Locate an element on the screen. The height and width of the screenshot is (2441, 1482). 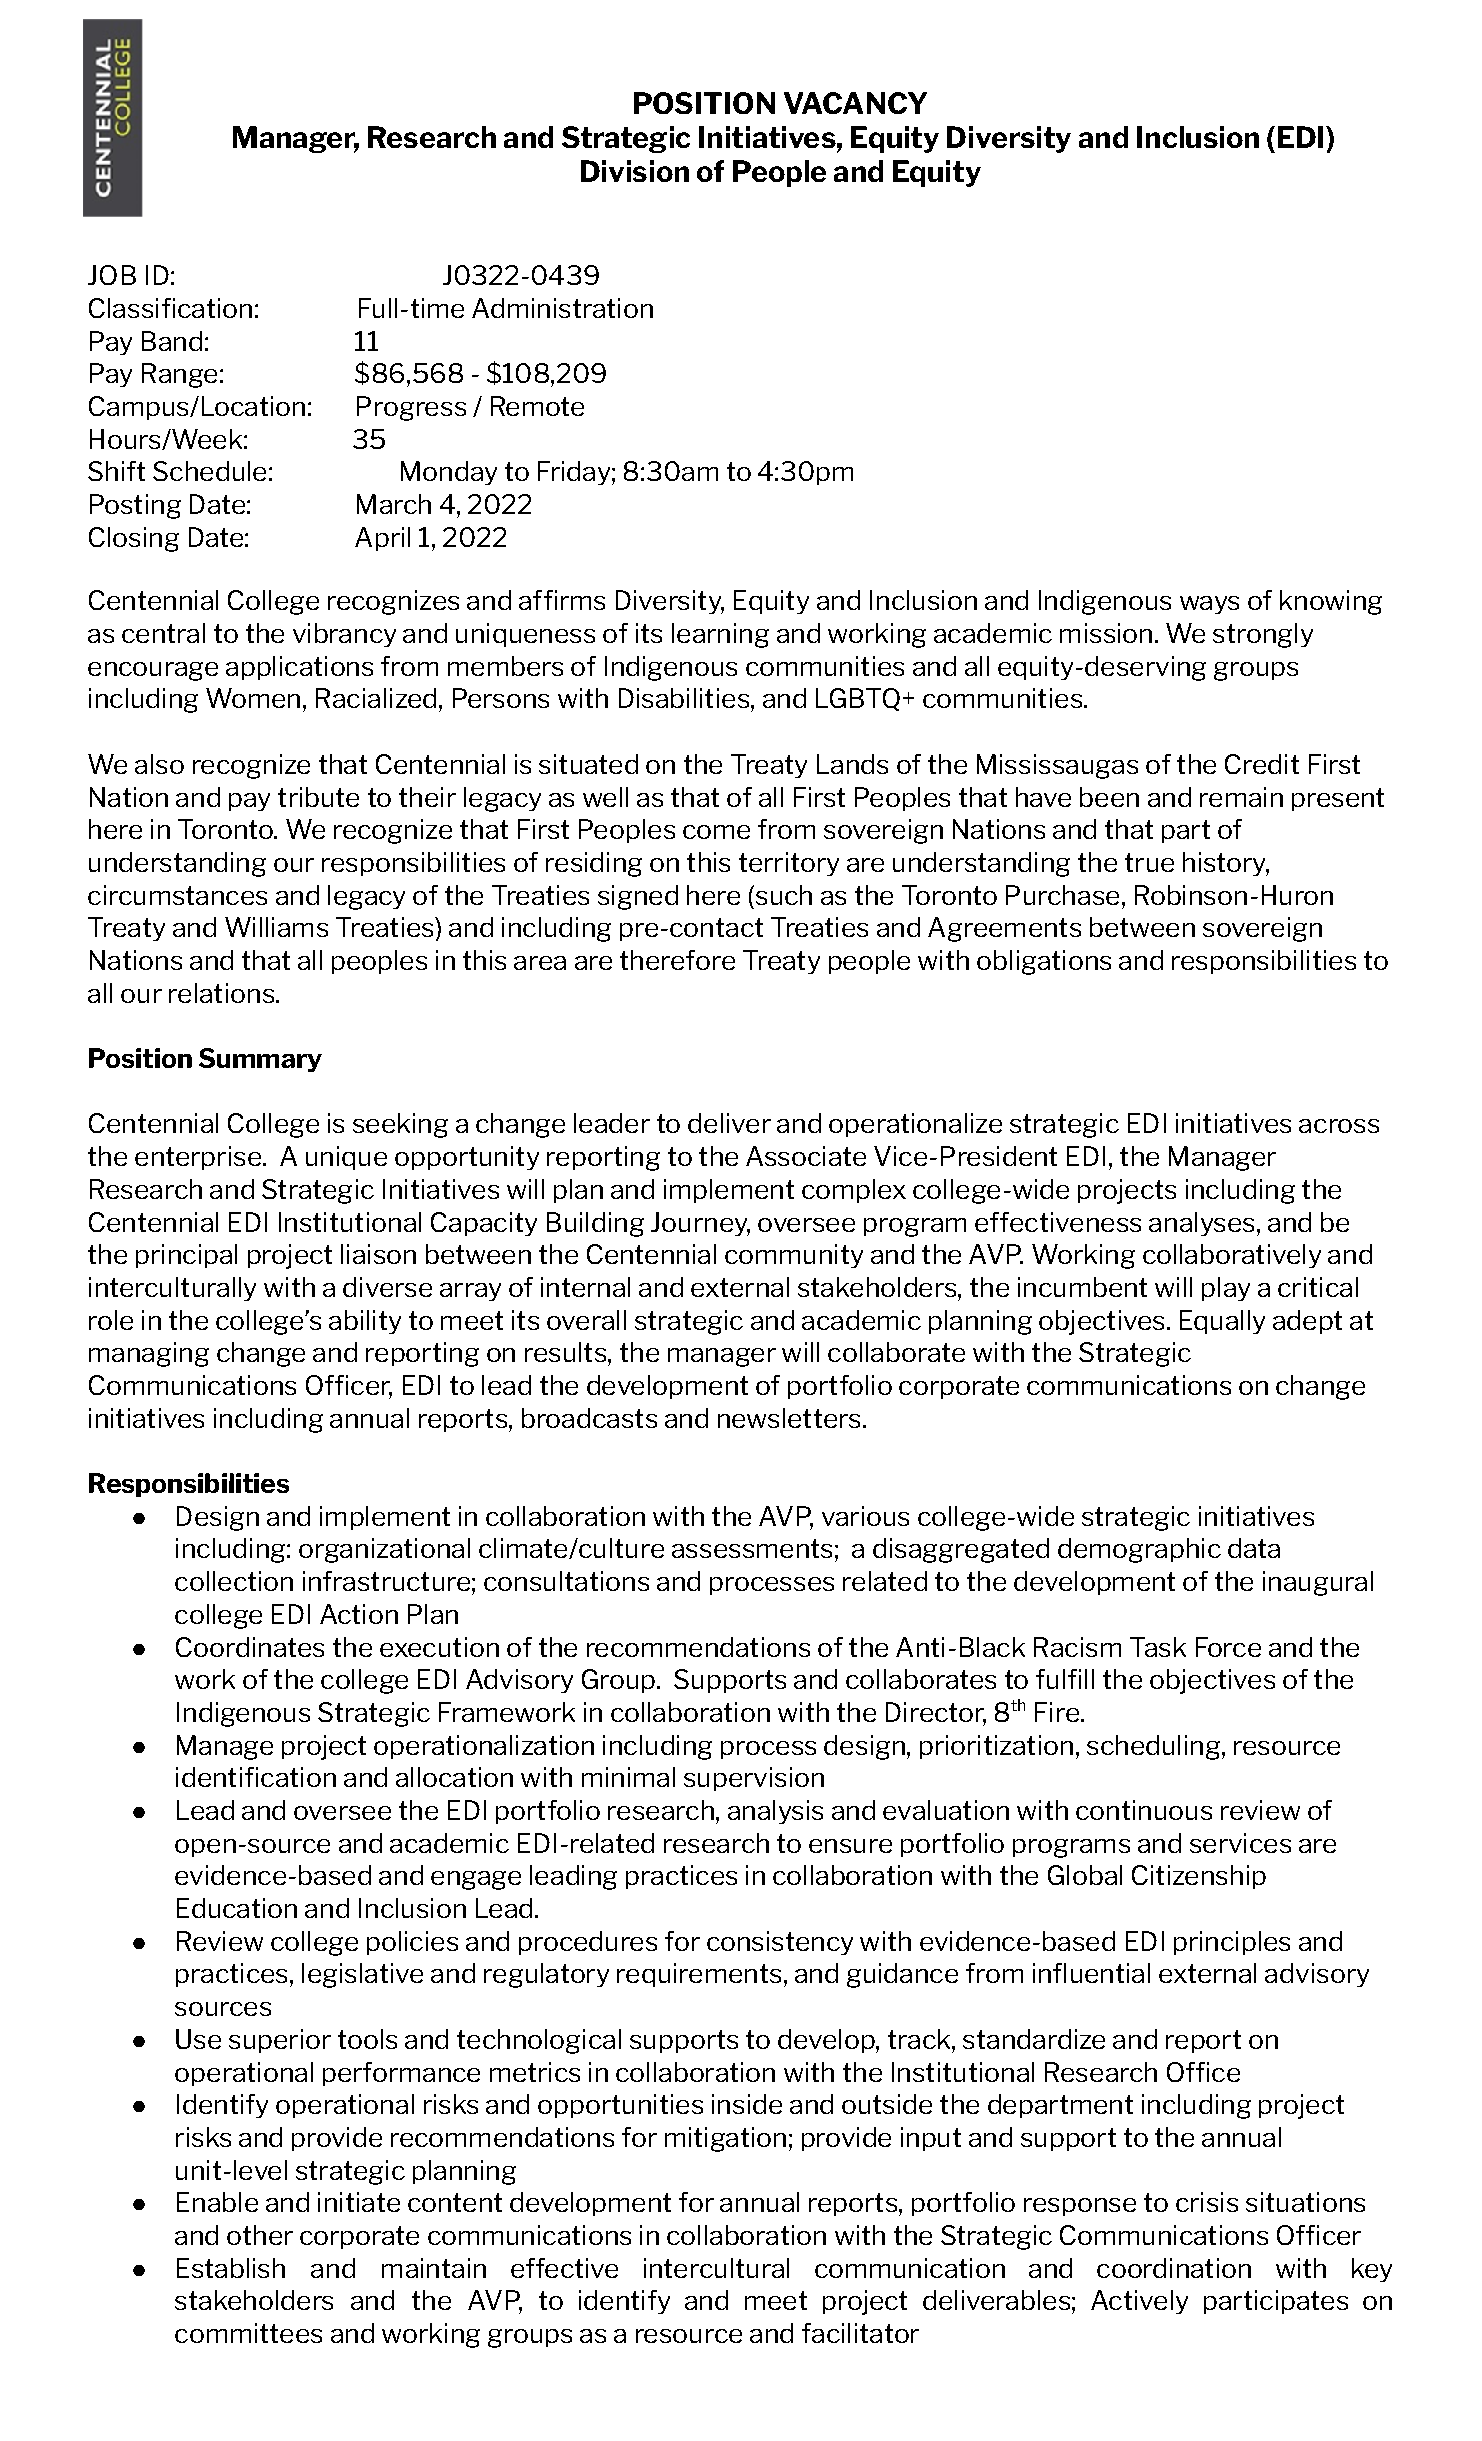
collection is located at coordinates (234, 1581).
